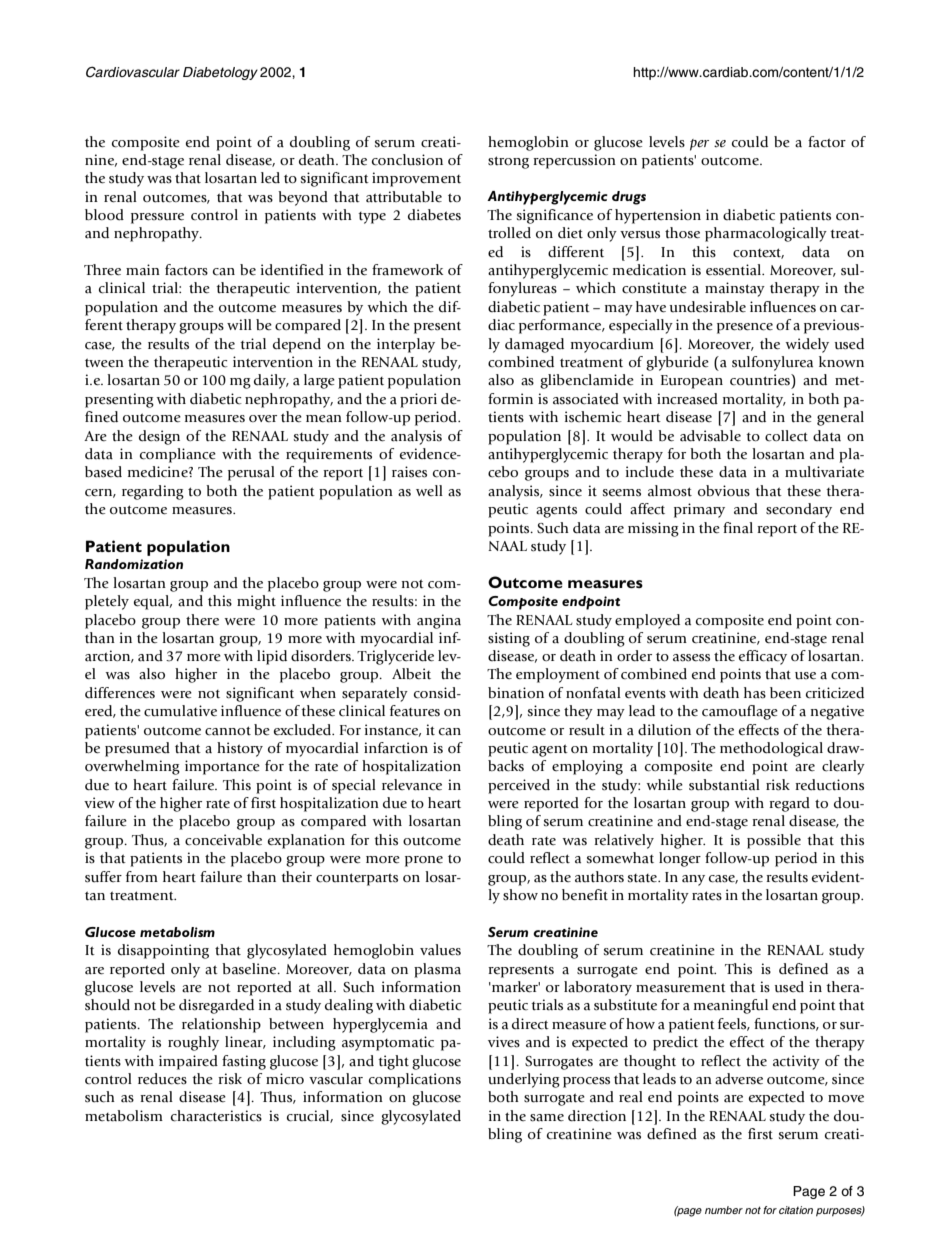  What do you see at coordinates (766, 234) in the image?
I see `pharmacologically` at bounding box center [766, 234].
